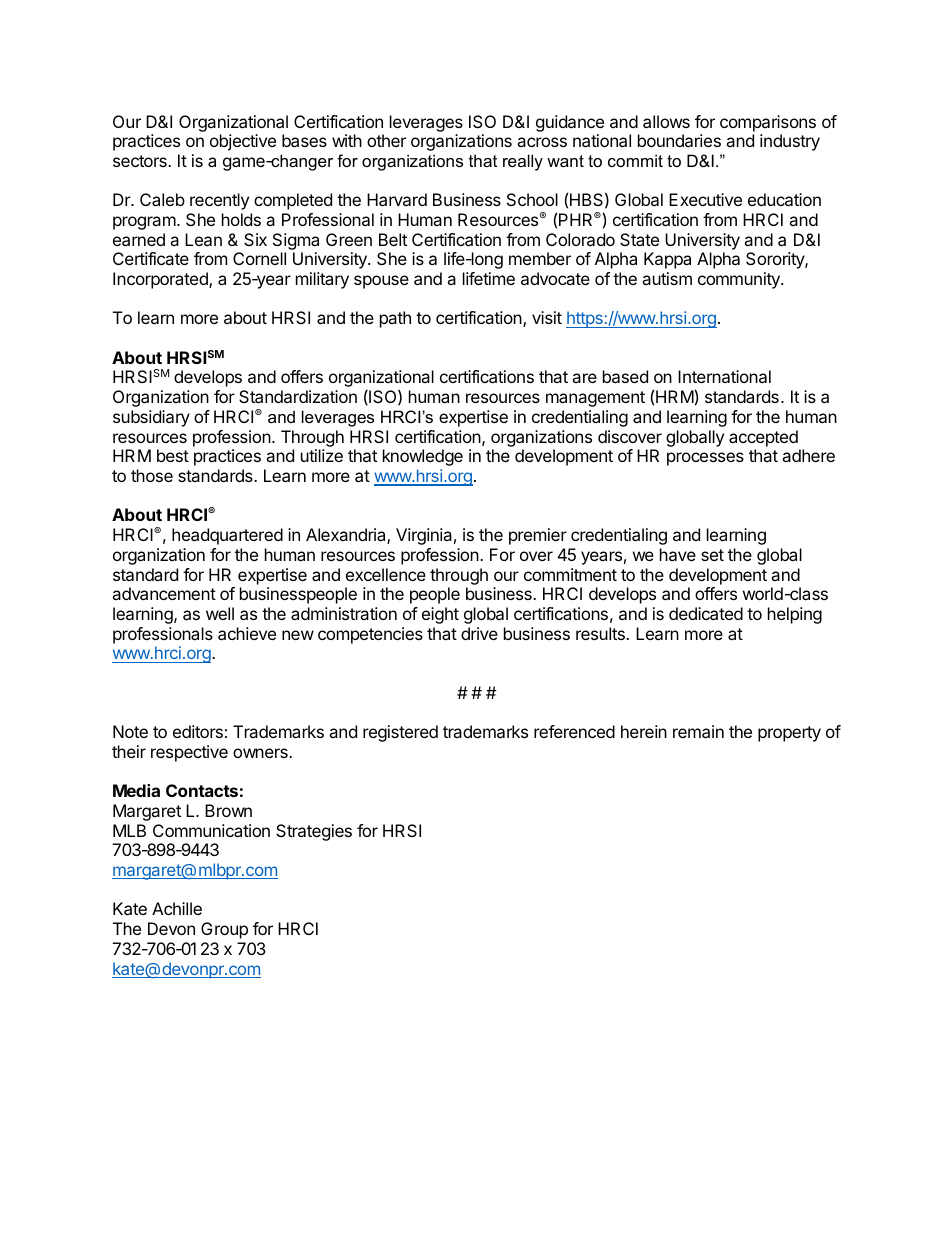 The image size is (952, 1233). I want to click on boundaries, so click(679, 140).
